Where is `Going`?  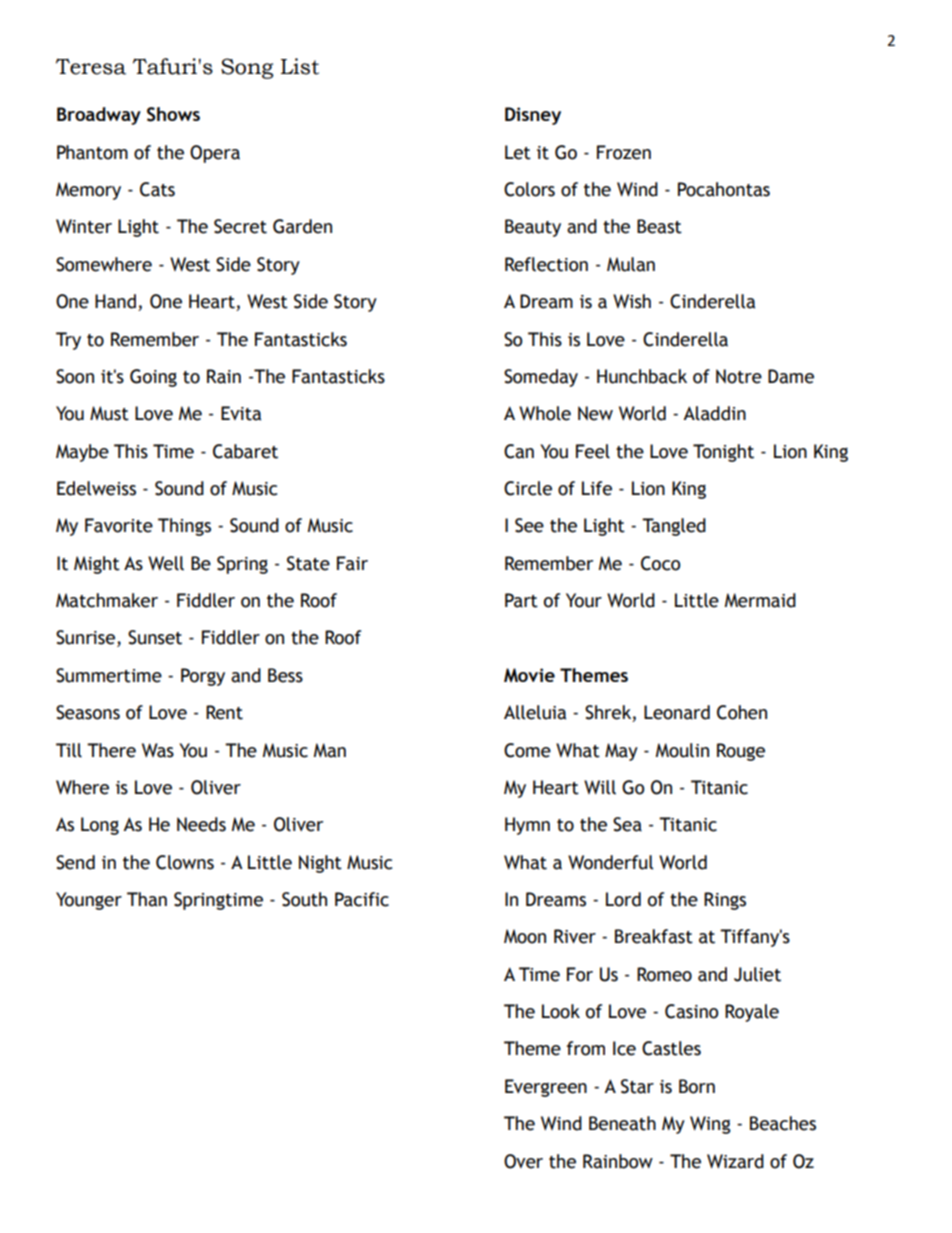 Going is located at coordinates (153, 378).
